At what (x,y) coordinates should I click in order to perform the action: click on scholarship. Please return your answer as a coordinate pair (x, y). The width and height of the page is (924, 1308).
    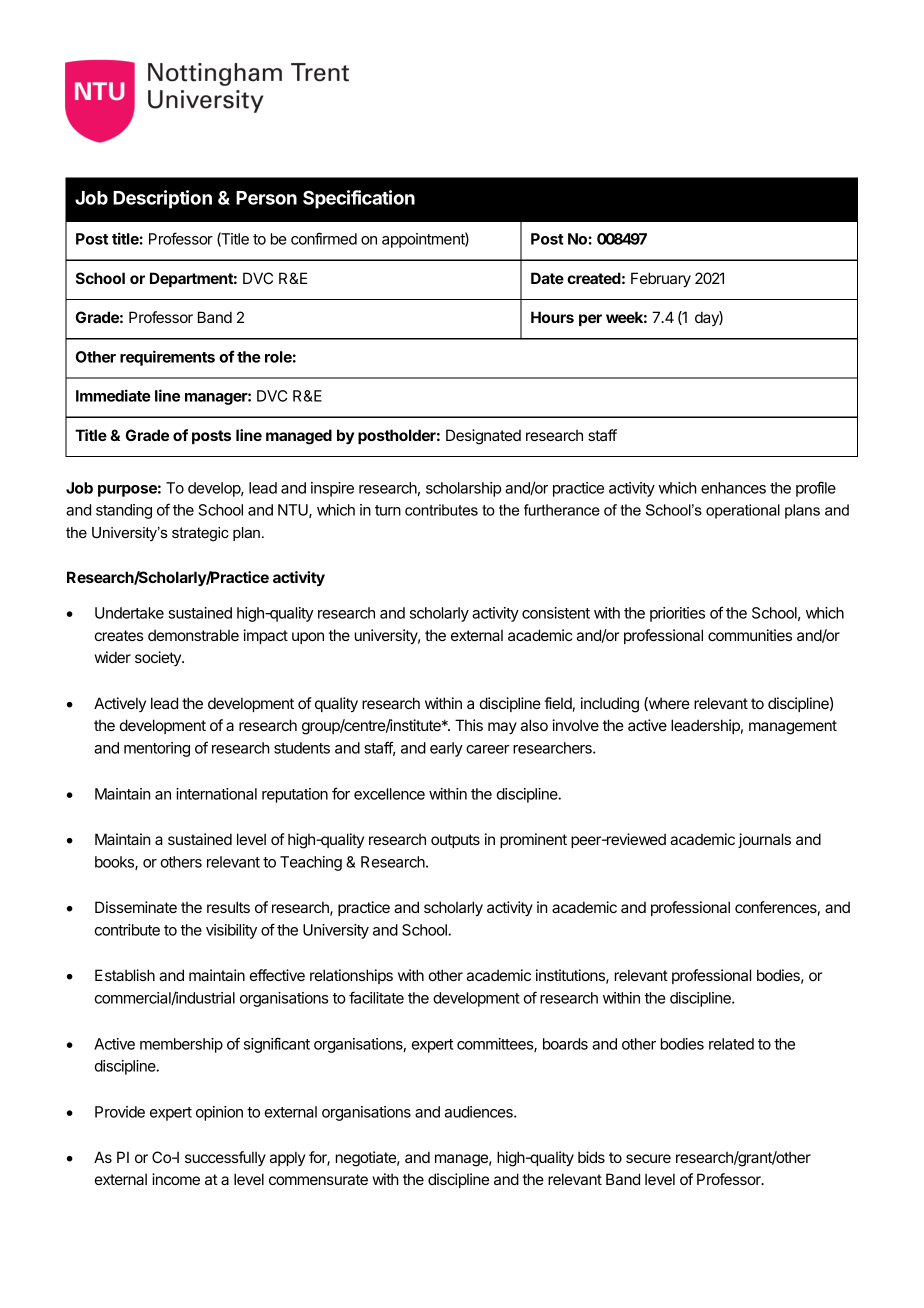
    Looking at the image, I should click on (463, 489).
